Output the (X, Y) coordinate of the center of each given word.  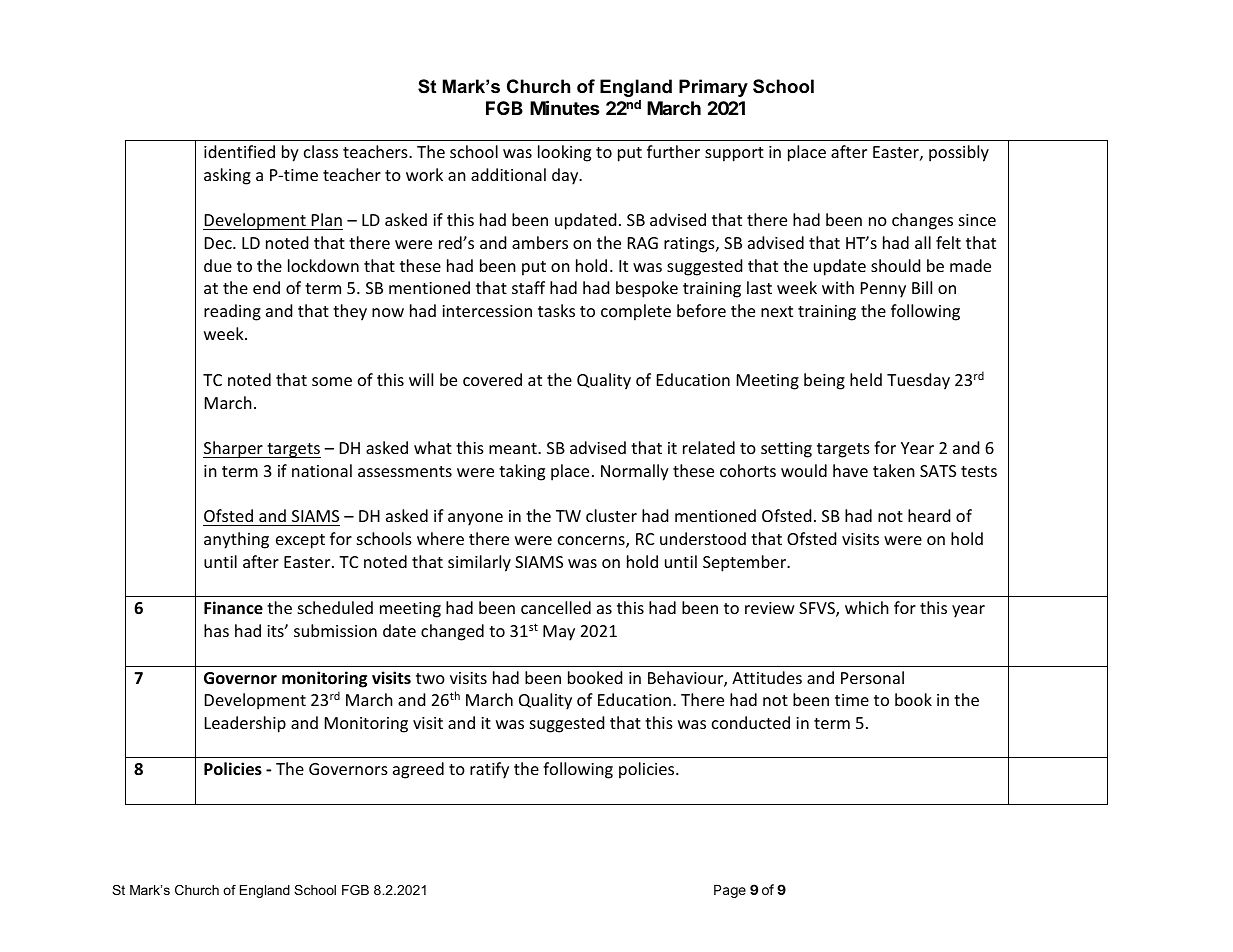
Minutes (565, 107)
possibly (959, 153)
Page (730, 891)
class (321, 151)
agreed (418, 770)
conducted (751, 722)
